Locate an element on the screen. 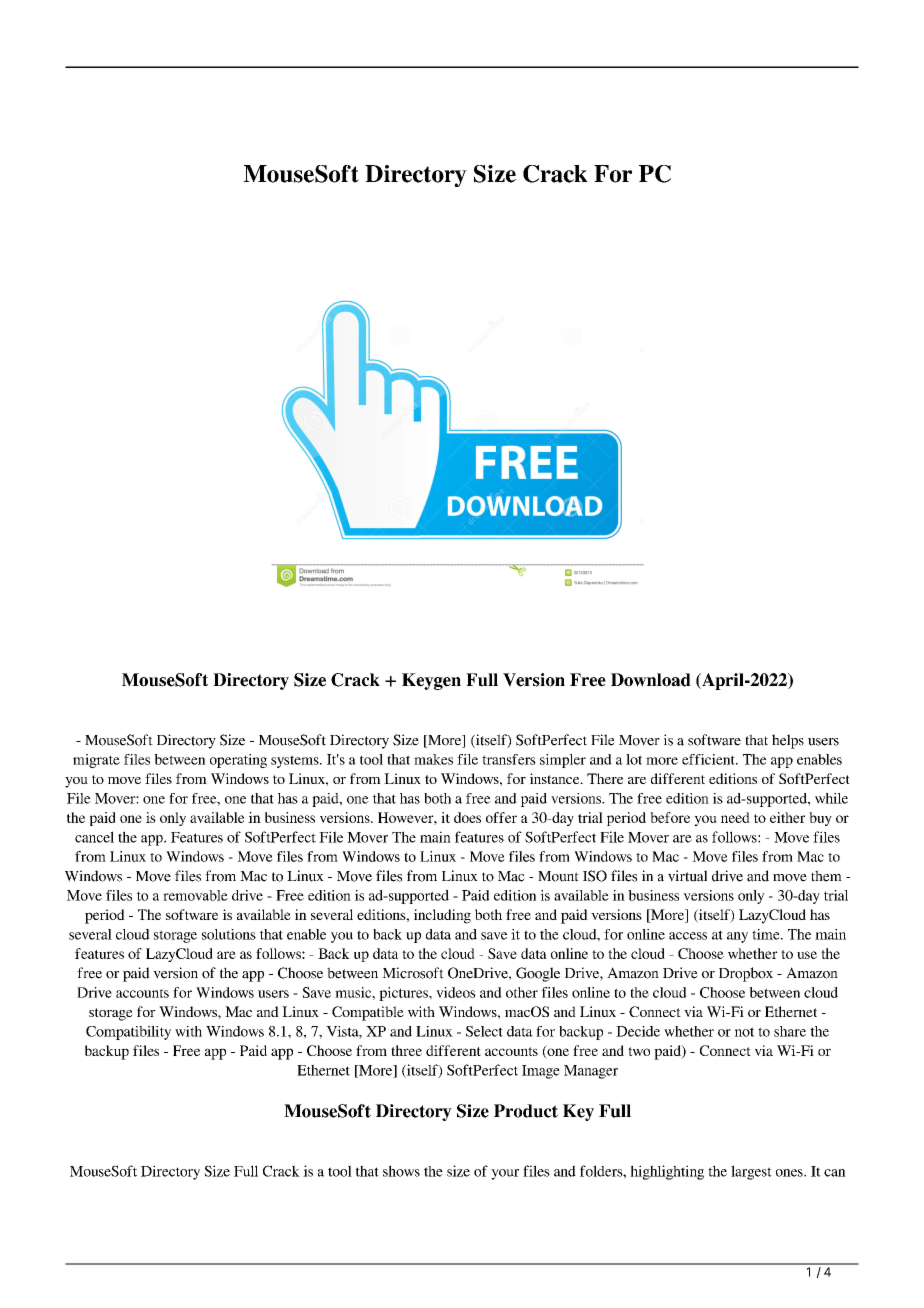 The height and width of the screenshot is (1308, 924). solutions is located at coordinates (229, 934).
